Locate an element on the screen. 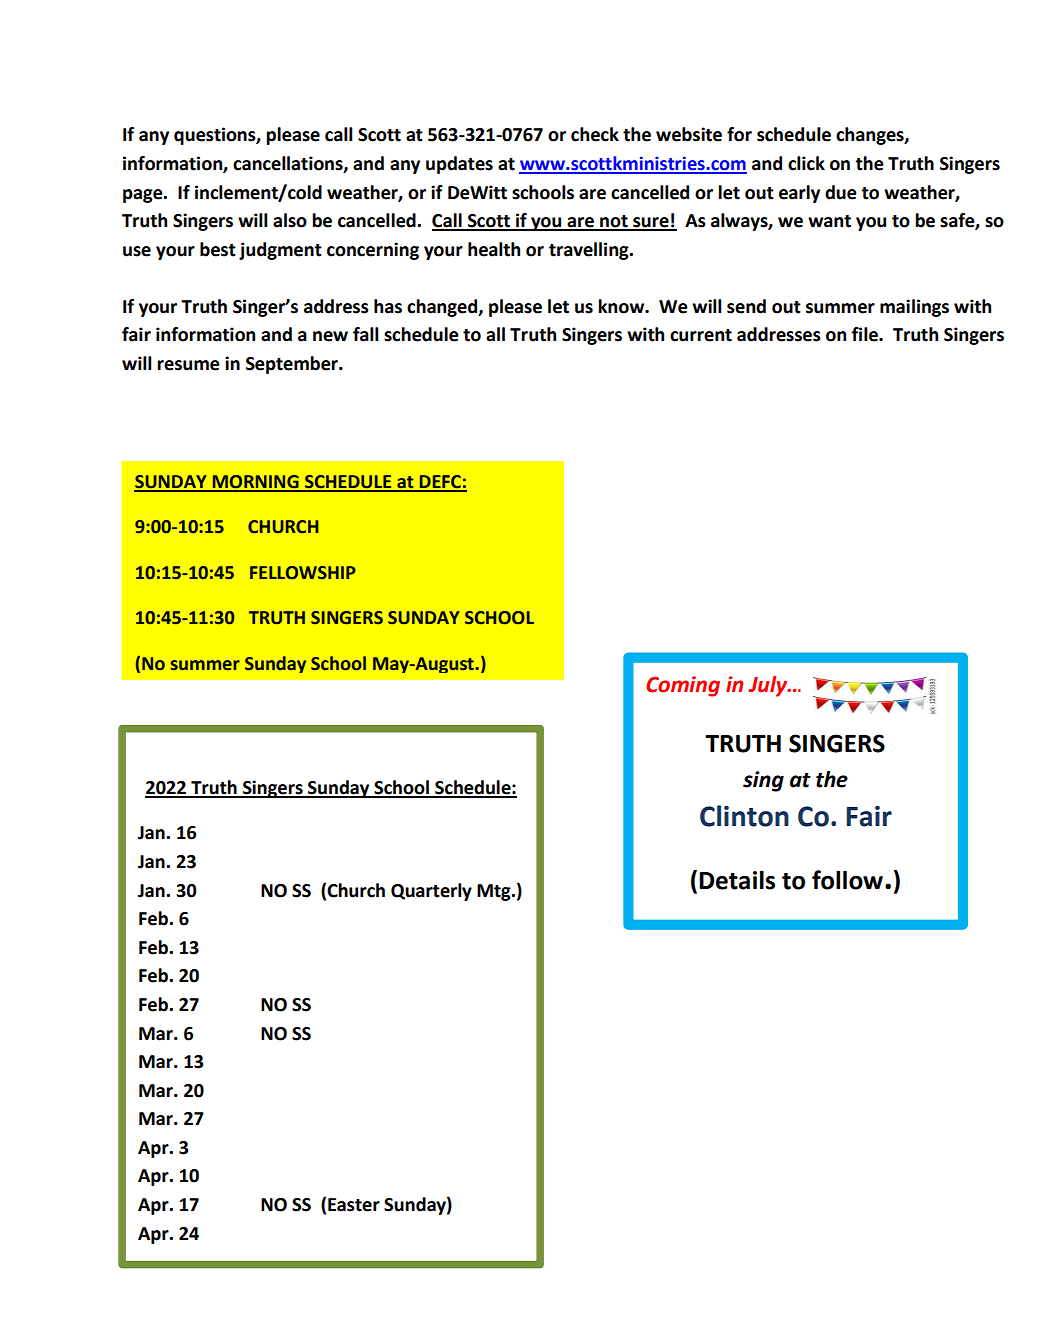 The height and width of the screenshot is (1343, 1038). Mtg is located at coordinates (495, 892).
